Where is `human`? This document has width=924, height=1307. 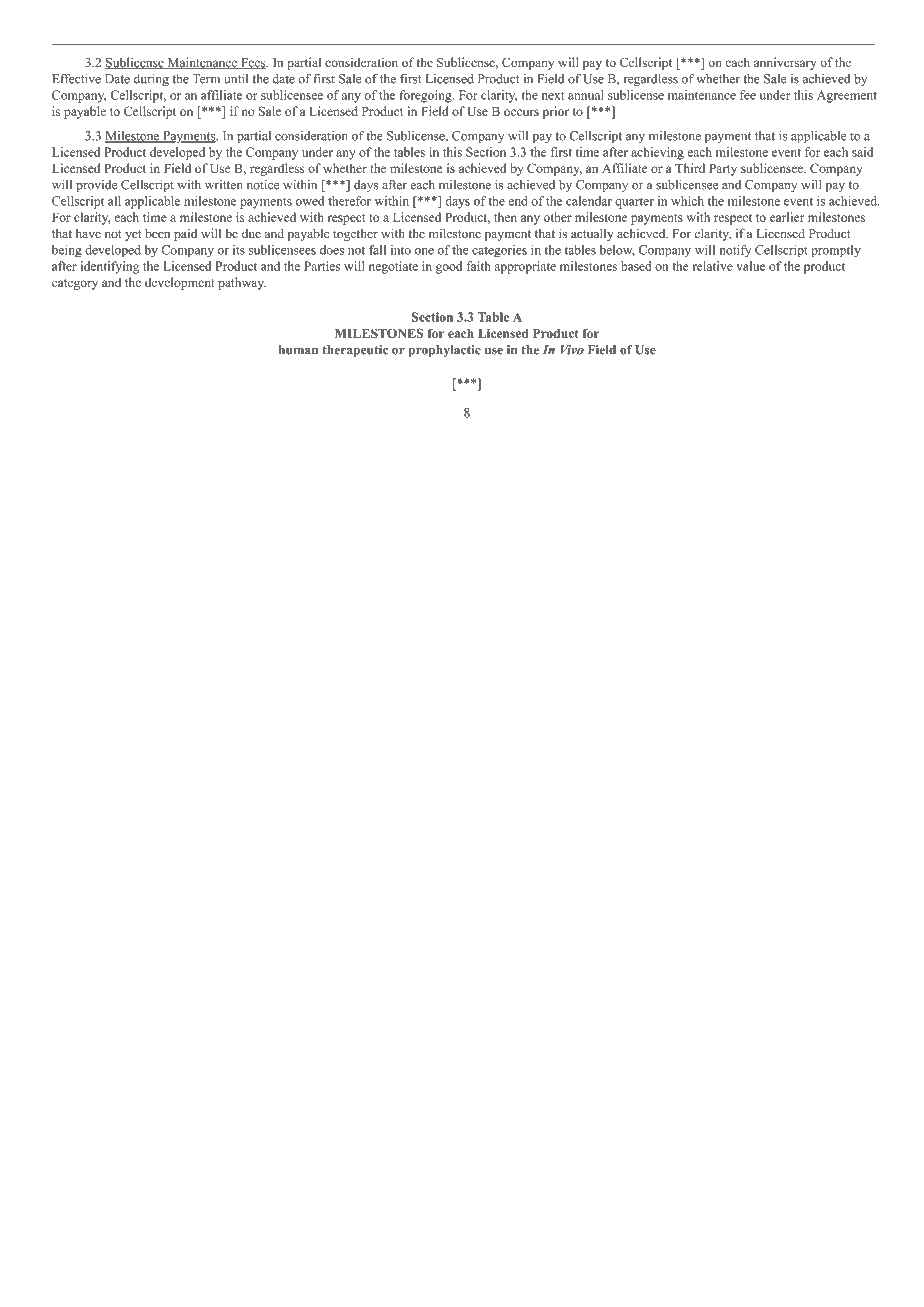 human is located at coordinates (298, 350).
